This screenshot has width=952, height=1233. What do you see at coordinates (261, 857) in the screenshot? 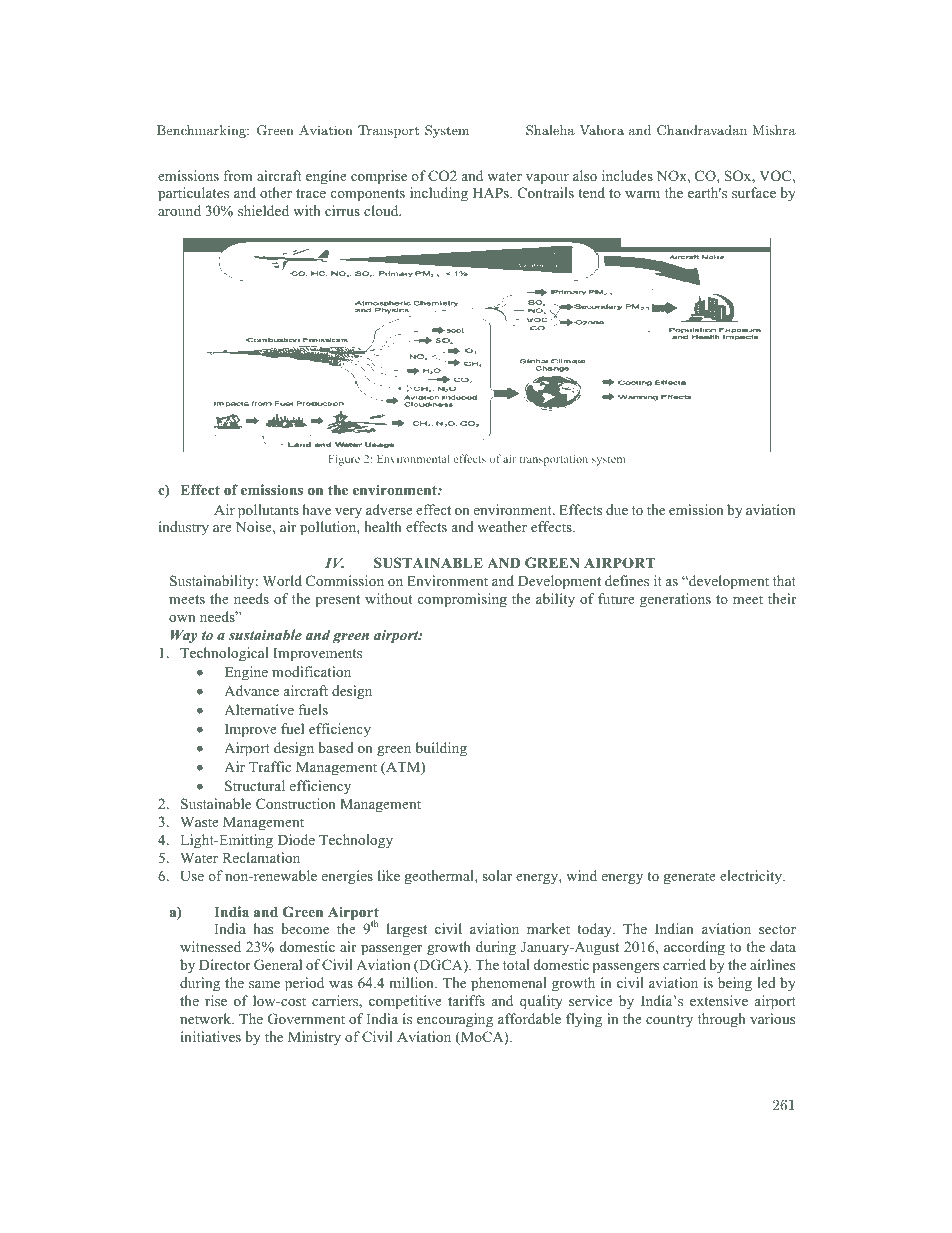
I see `Reclamation` at bounding box center [261, 857].
